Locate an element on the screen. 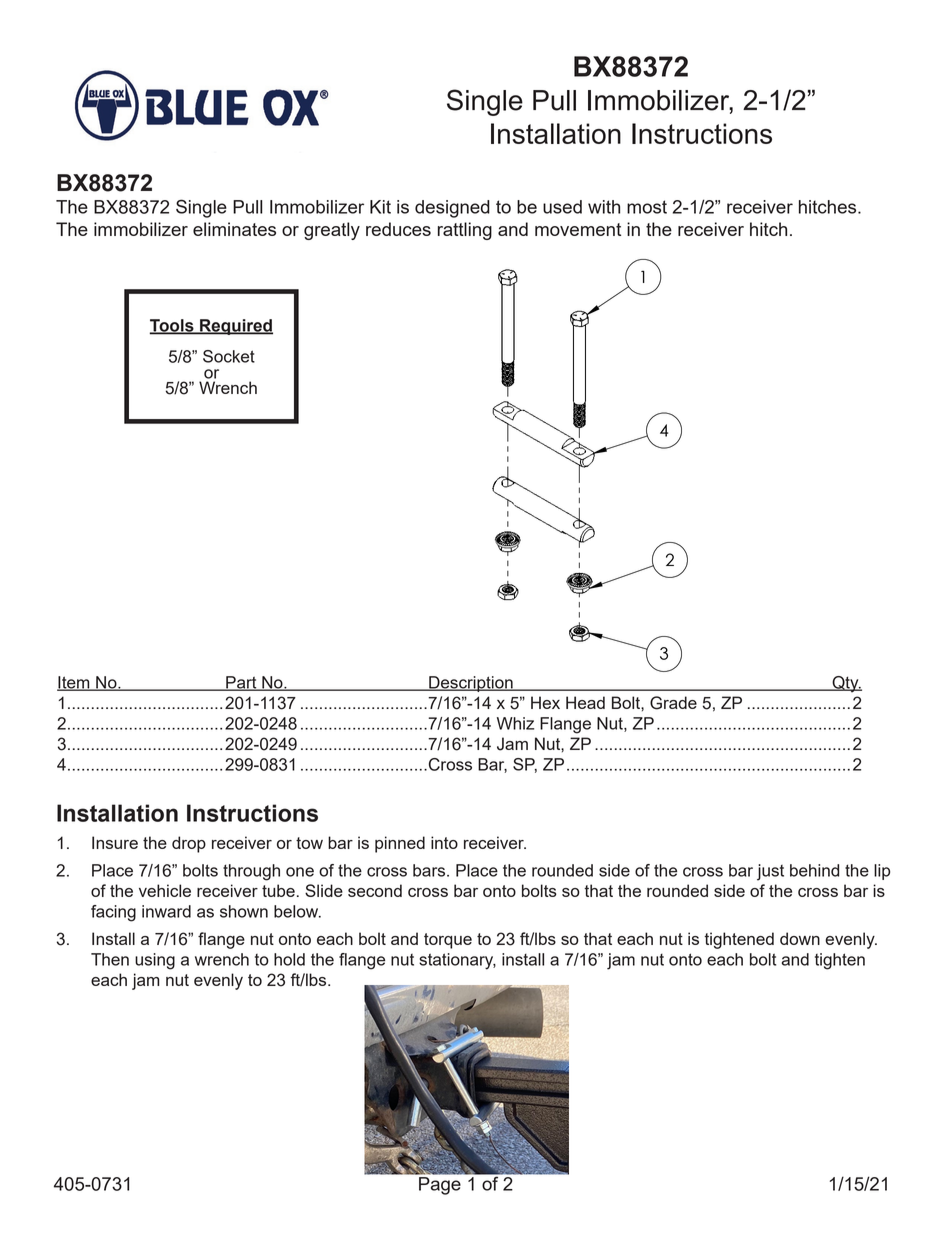 The image size is (952, 1233). most is located at coordinates (647, 207).
